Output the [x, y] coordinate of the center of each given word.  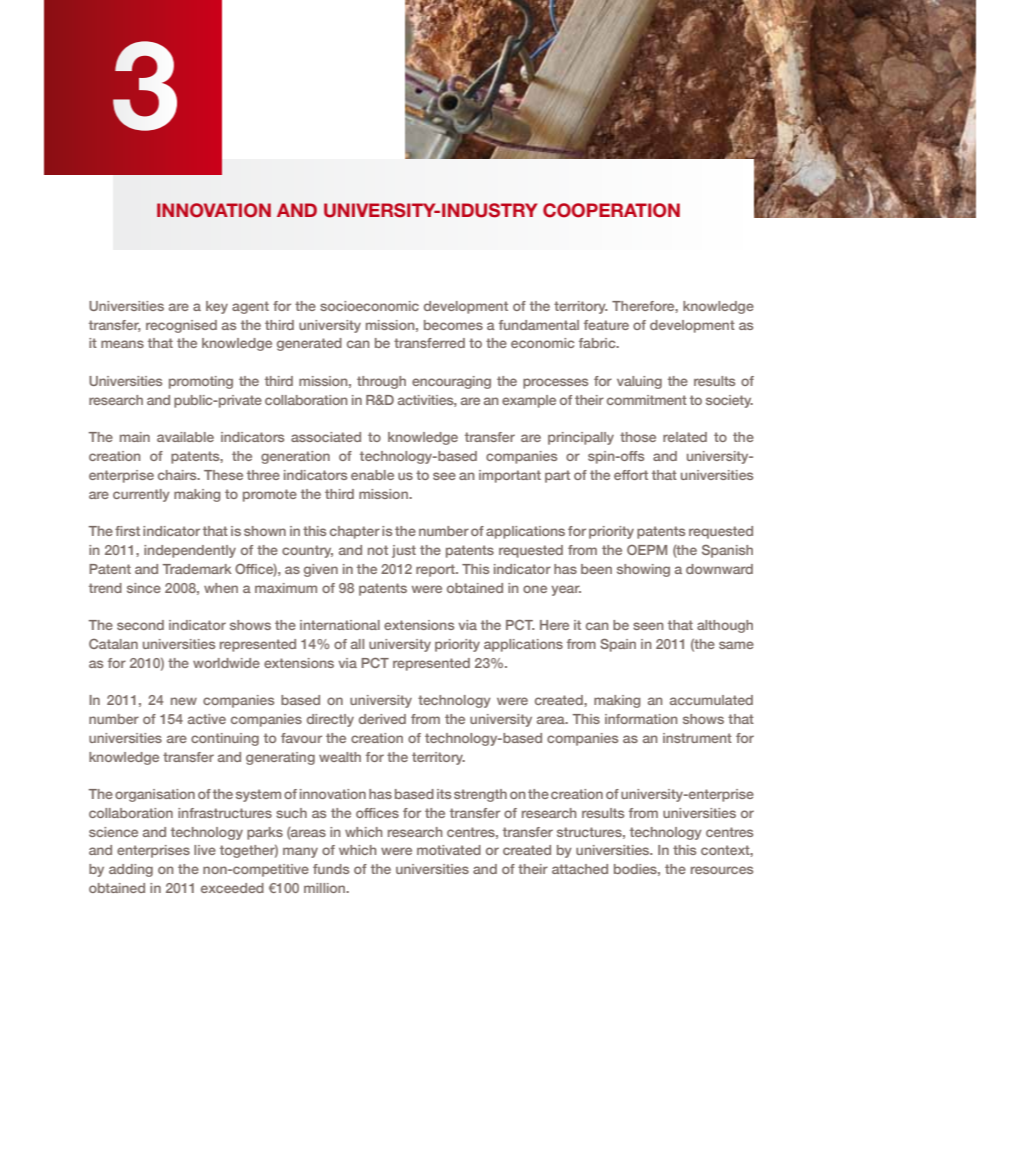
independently [190, 551]
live [205, 850]
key [217, 307]
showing [643, 570]
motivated [449, 850]
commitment [647, 400]
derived [382, 719]
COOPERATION [611, 210]
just [404, 551]
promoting [201, 382]
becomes [453, 325]
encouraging [451, 382]
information [641, 719]
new [184, 701]
